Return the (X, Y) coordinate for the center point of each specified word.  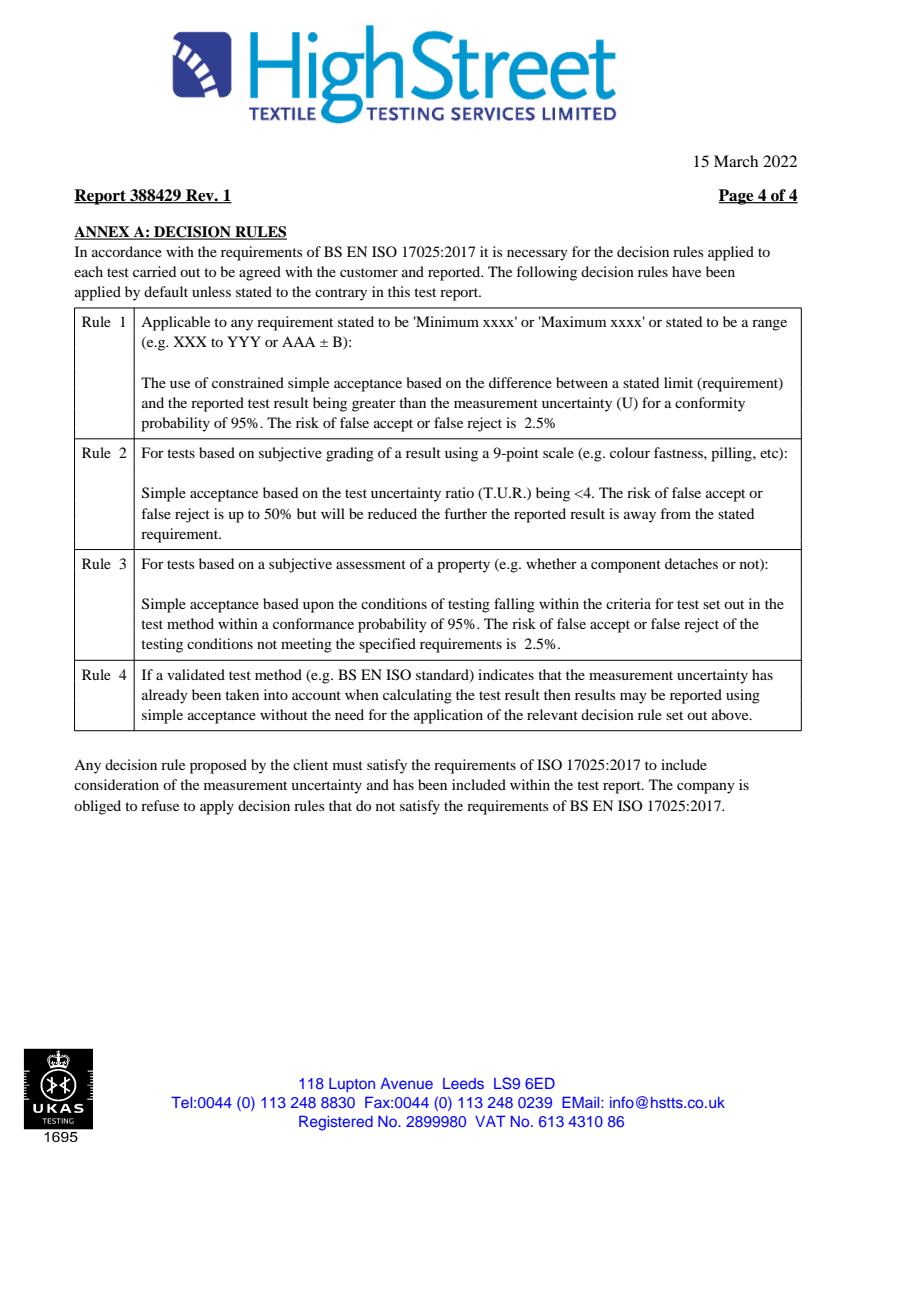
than (412, 402)
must (348, 765)
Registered (336, 1123)
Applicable (175, 323)
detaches (691, 563)
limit (678, 382)
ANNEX (103, 233)
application (448, 716)
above (731, 714)
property (463, 566)
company (706, 788)
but (307, 513)
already (165, 696)
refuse (160, 805)
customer (369, 272)
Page (737, 197)
